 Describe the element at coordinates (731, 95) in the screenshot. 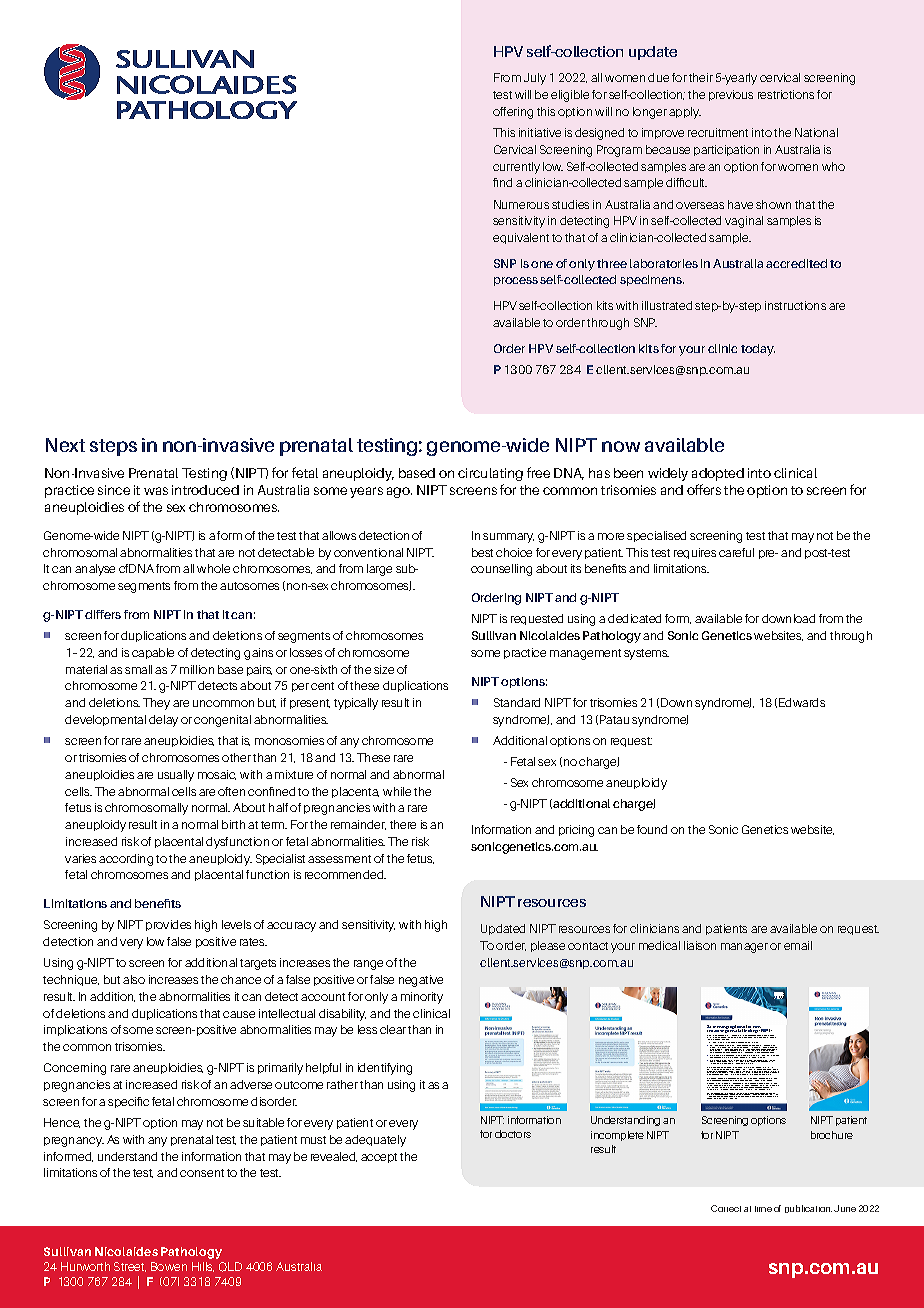

I see `previous` at that location.
